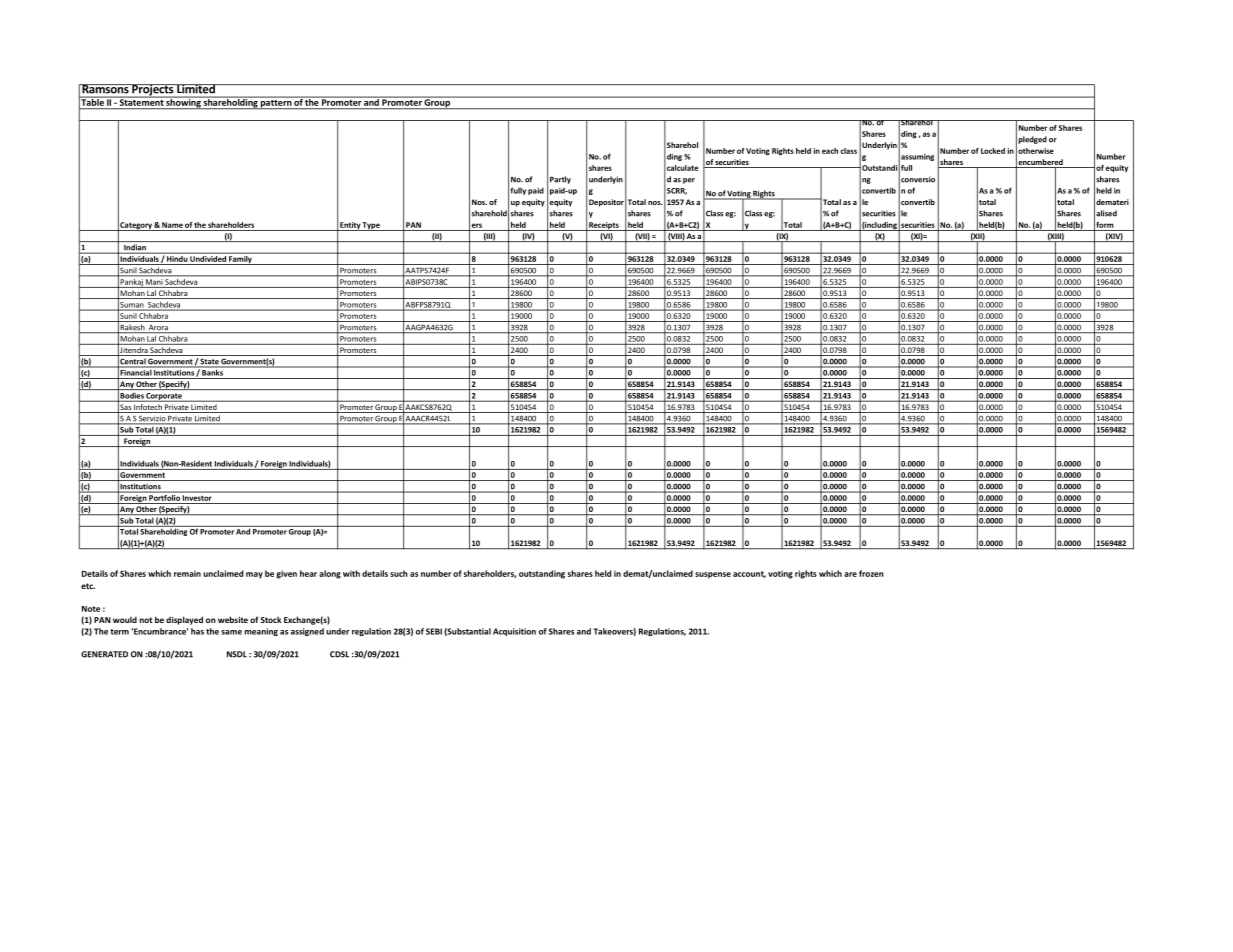 The image size is (1233, 952). What do you see at coordinates (871, 573) in the image?
I see `frozen` at bounding box center [871, 573].
